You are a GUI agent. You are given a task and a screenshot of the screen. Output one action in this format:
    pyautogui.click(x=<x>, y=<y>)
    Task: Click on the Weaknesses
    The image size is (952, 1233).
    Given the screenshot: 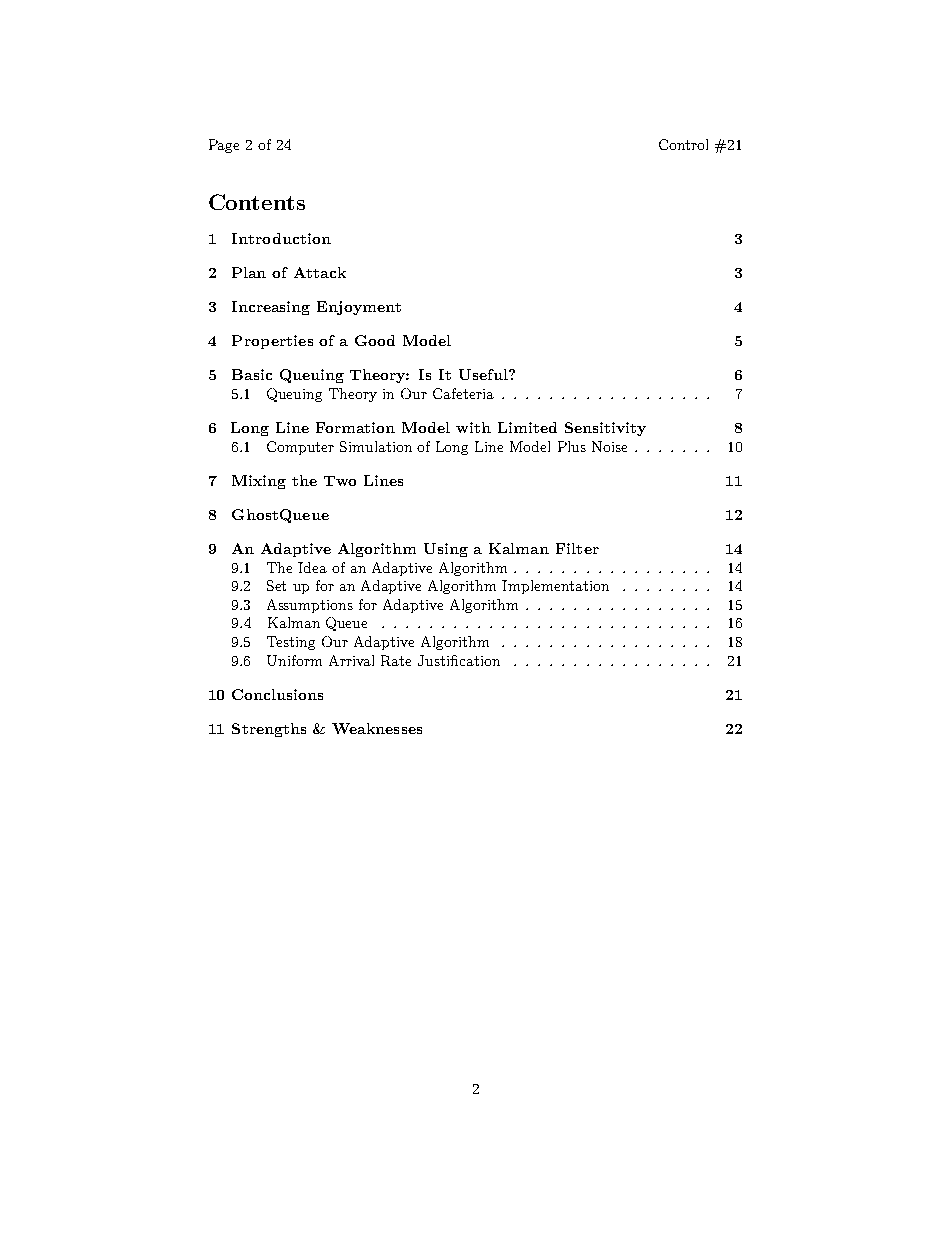 What is the action you would take?
    pyautogui.click(x=377, y=728)
